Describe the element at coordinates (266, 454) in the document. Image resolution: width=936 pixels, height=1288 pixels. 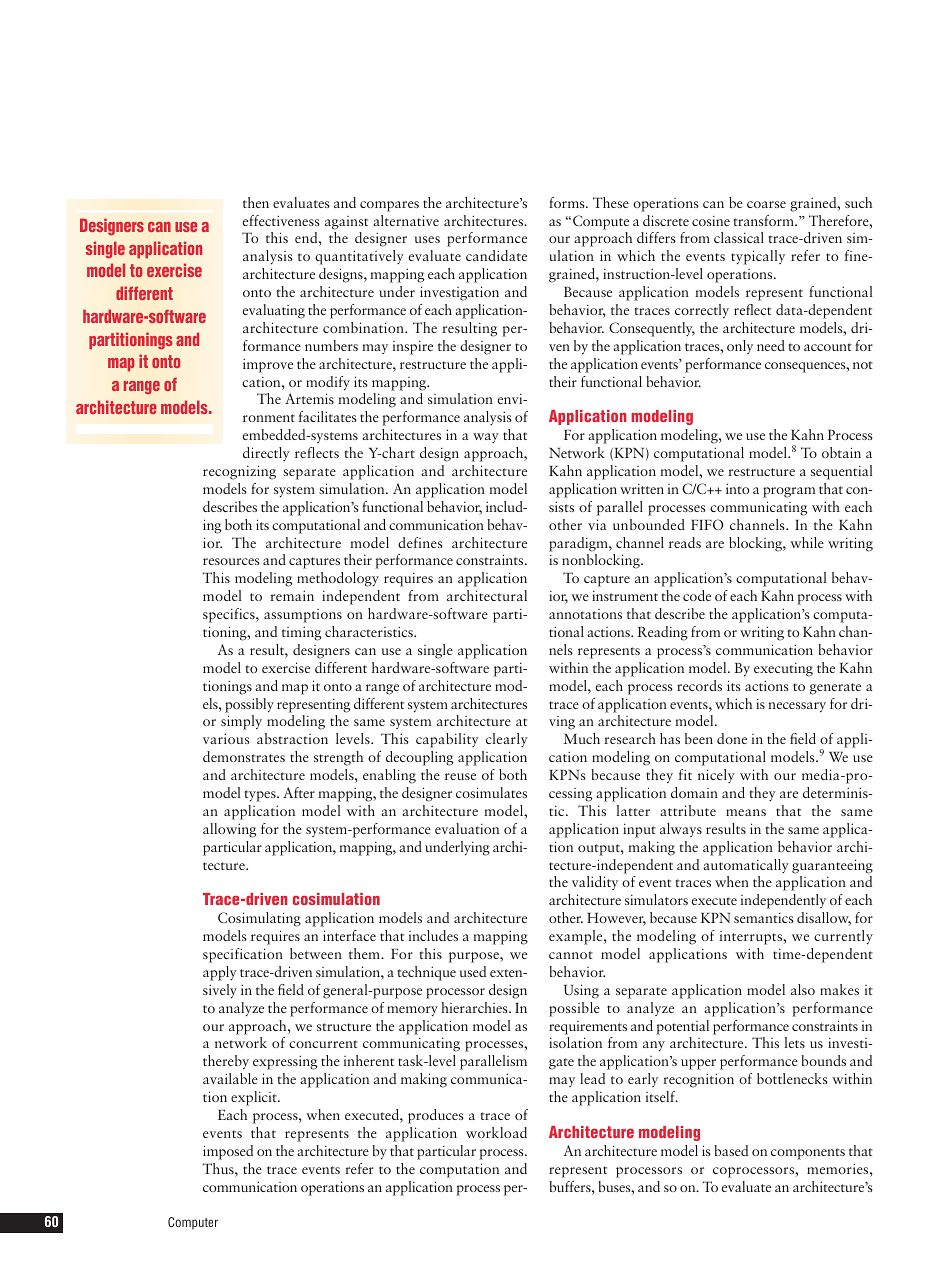
I see `directly` at that location.
